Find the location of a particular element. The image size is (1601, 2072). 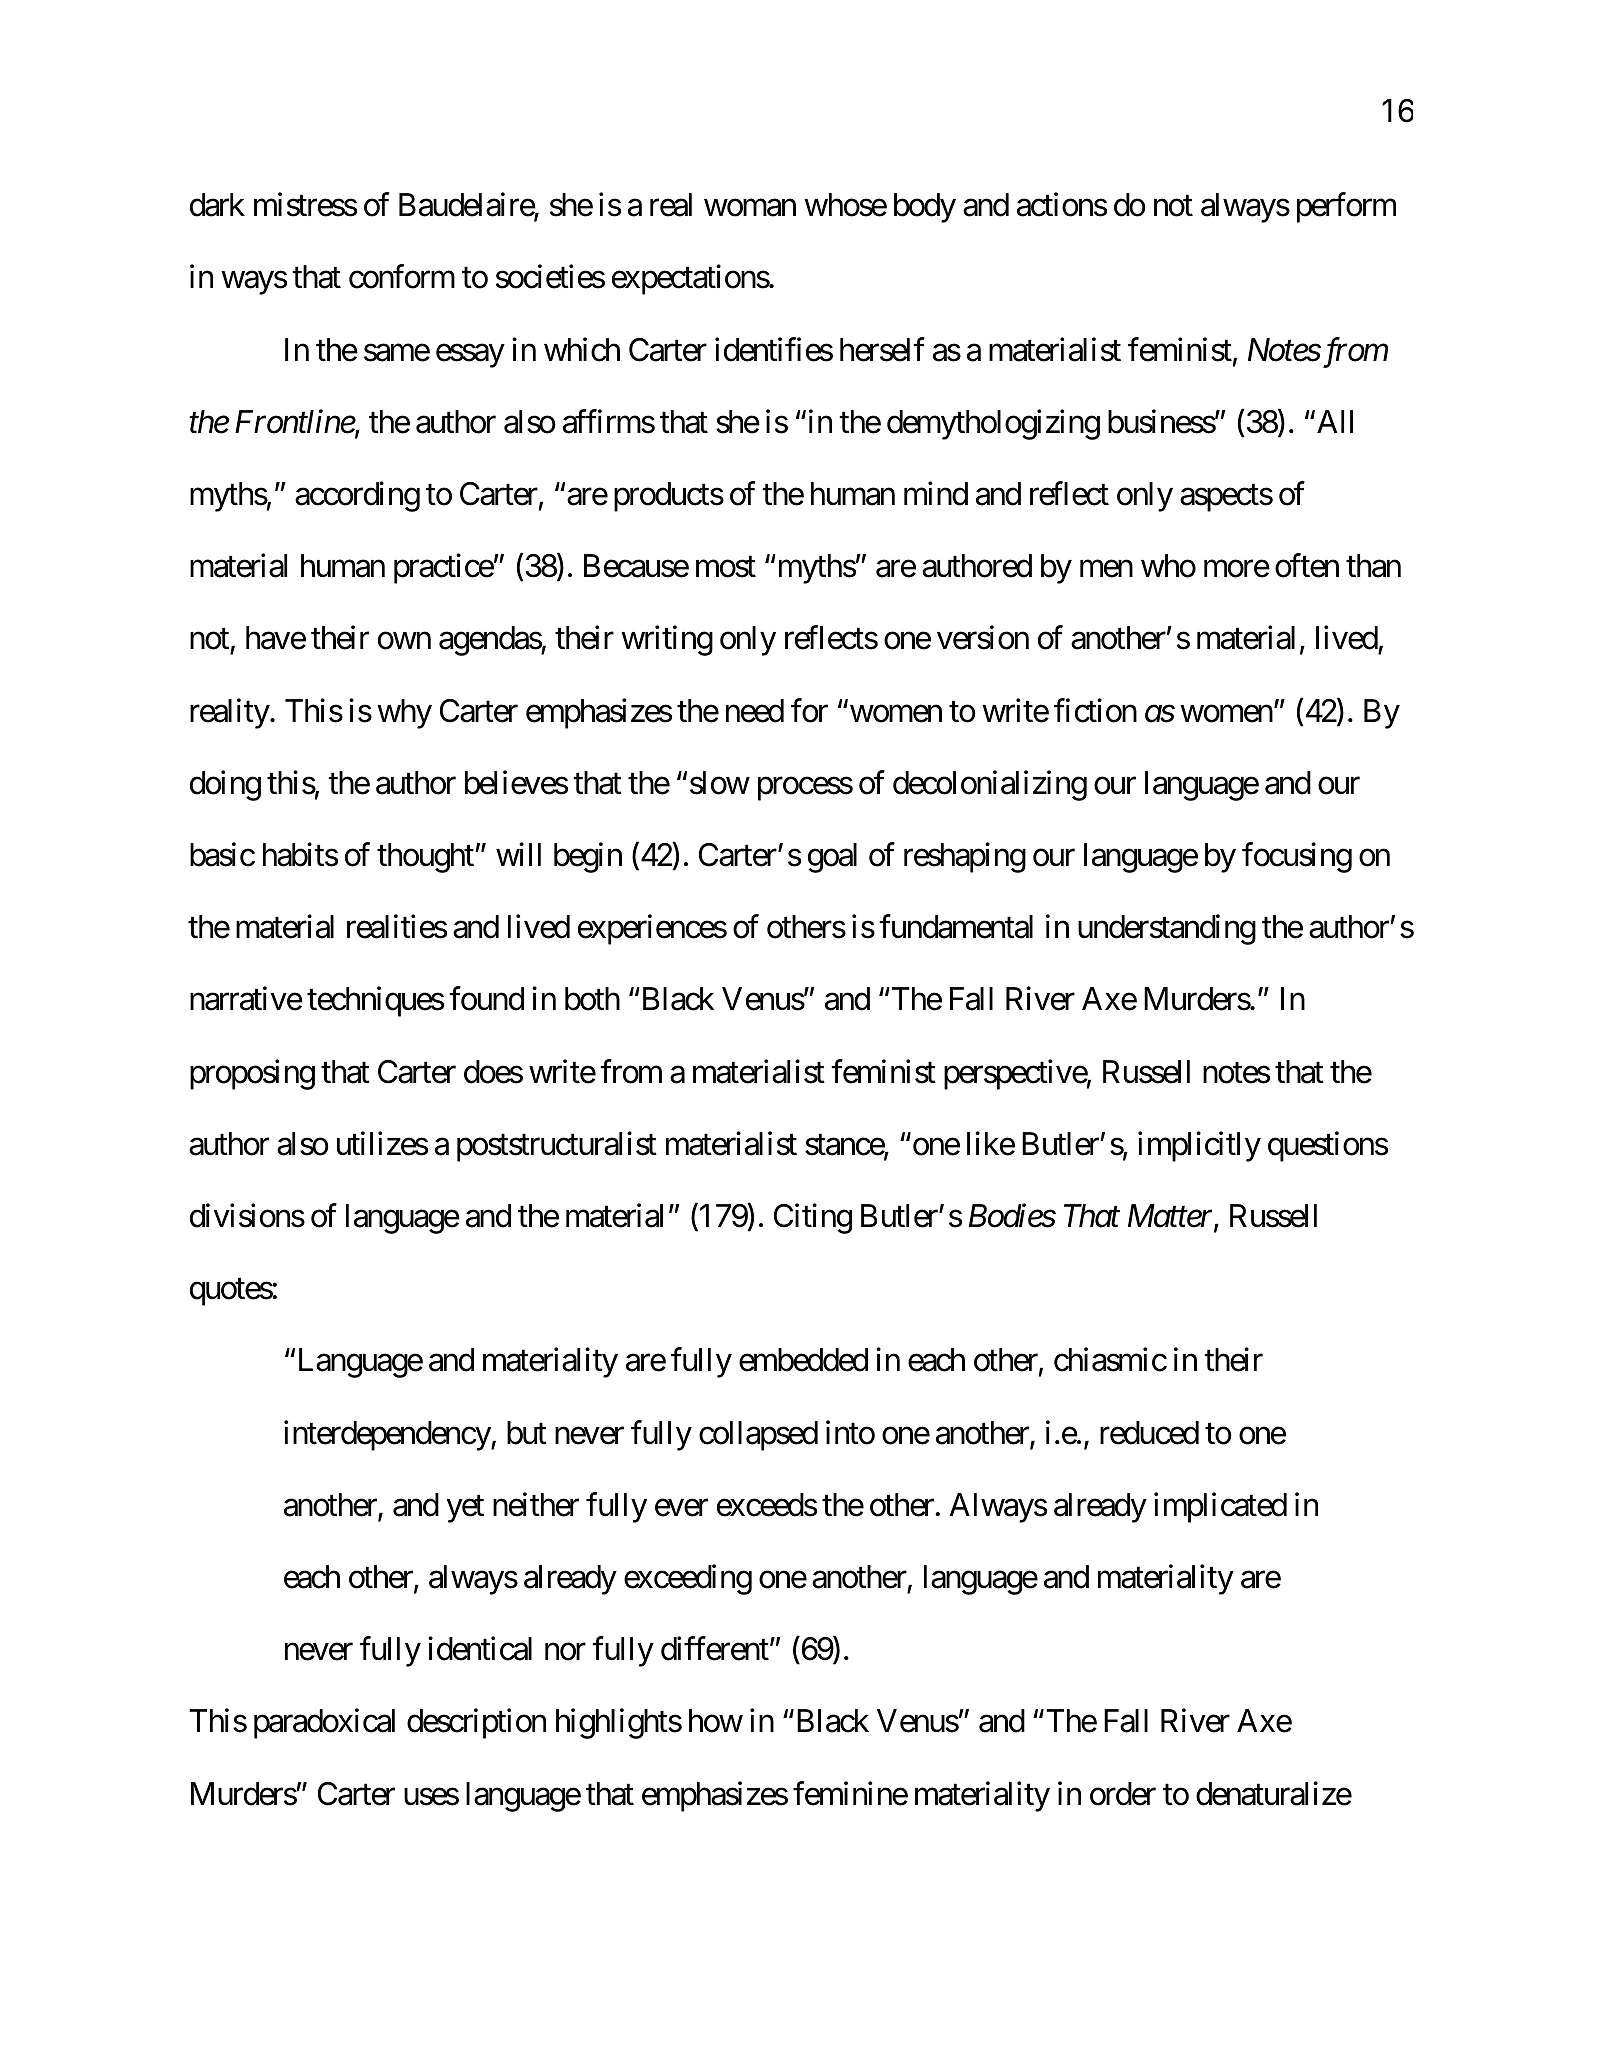

order is located at coordinates (1123, 1794).
